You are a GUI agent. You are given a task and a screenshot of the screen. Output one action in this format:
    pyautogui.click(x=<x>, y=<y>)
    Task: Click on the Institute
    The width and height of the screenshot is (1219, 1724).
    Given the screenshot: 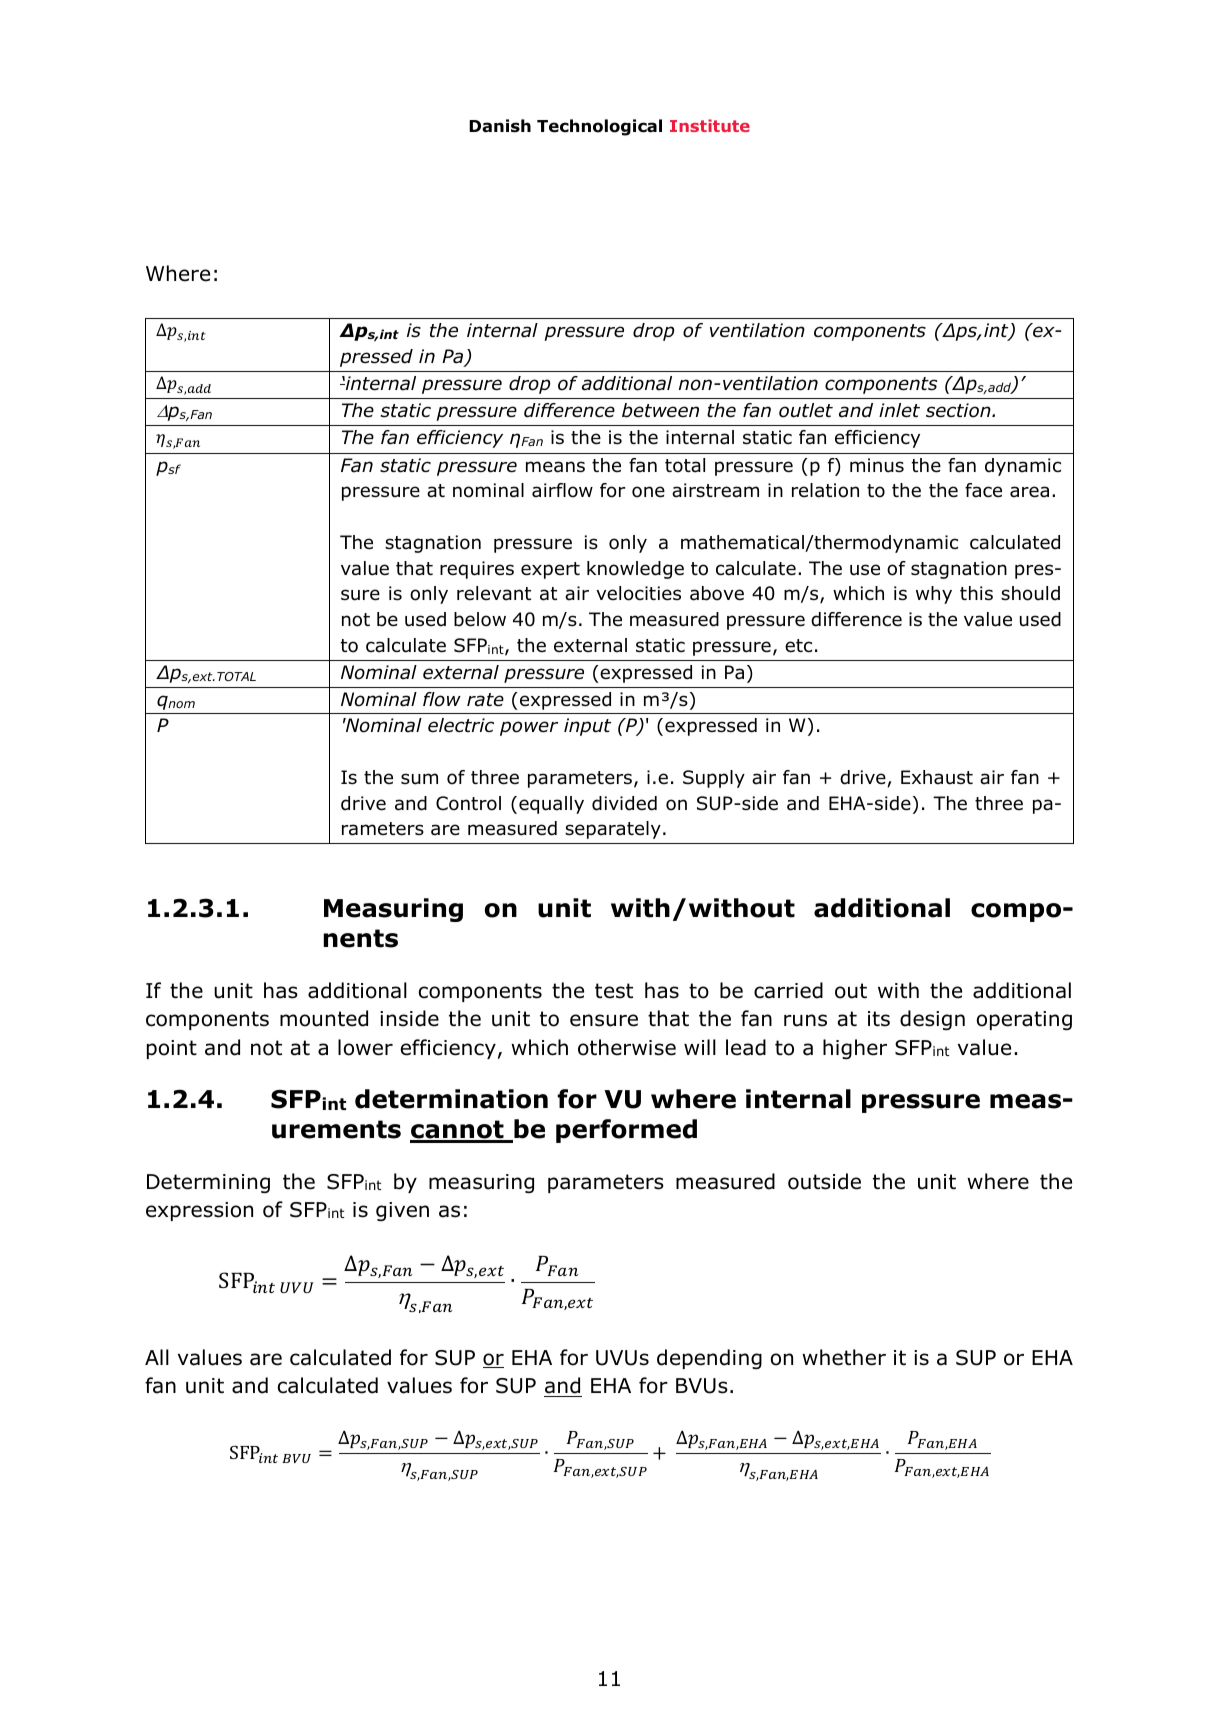 What is the action you would take?
    pyautogui.click(x=710, y=125)
